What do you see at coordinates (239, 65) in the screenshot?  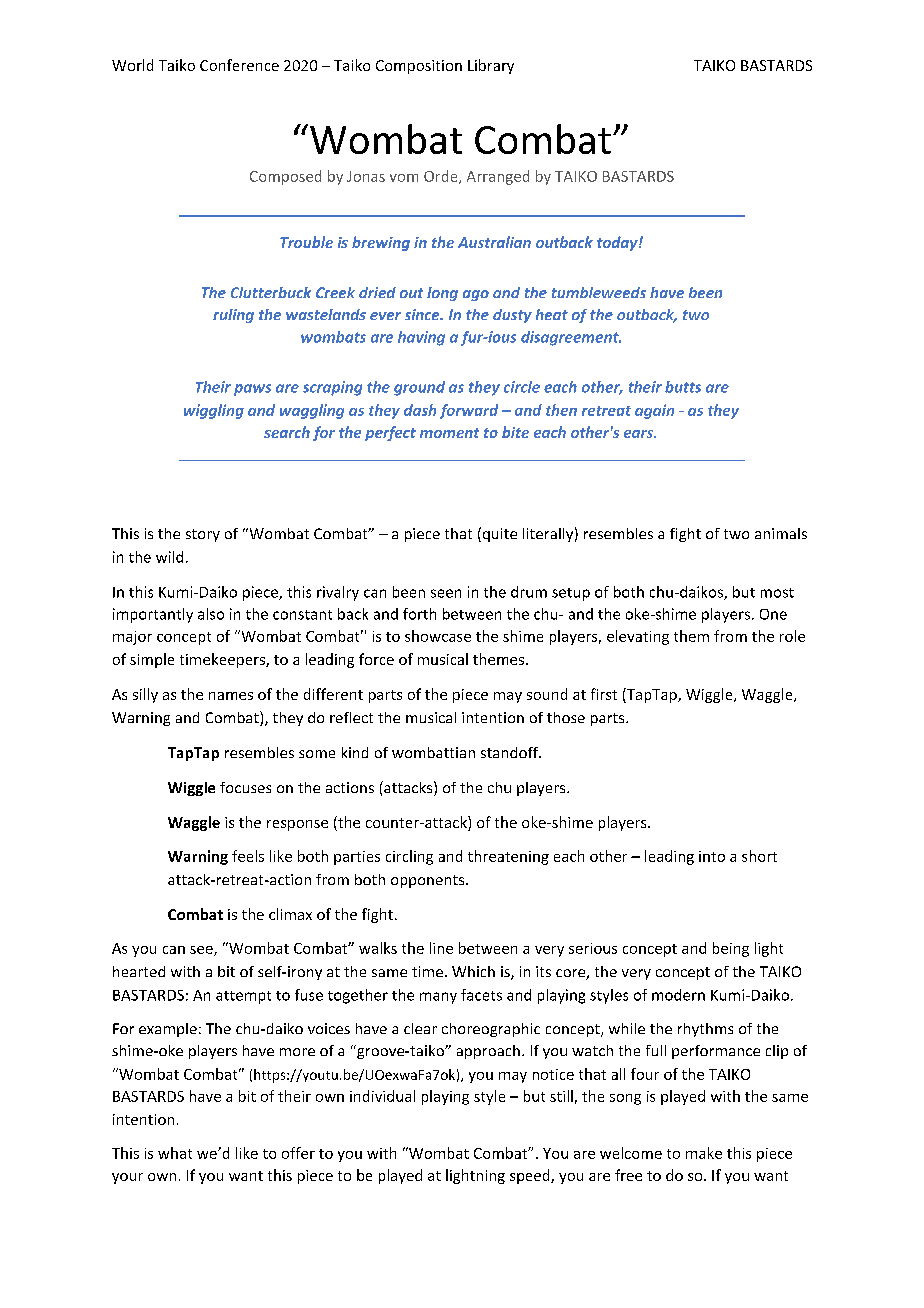 I see `Conference` at bounding box center [239, 65].
